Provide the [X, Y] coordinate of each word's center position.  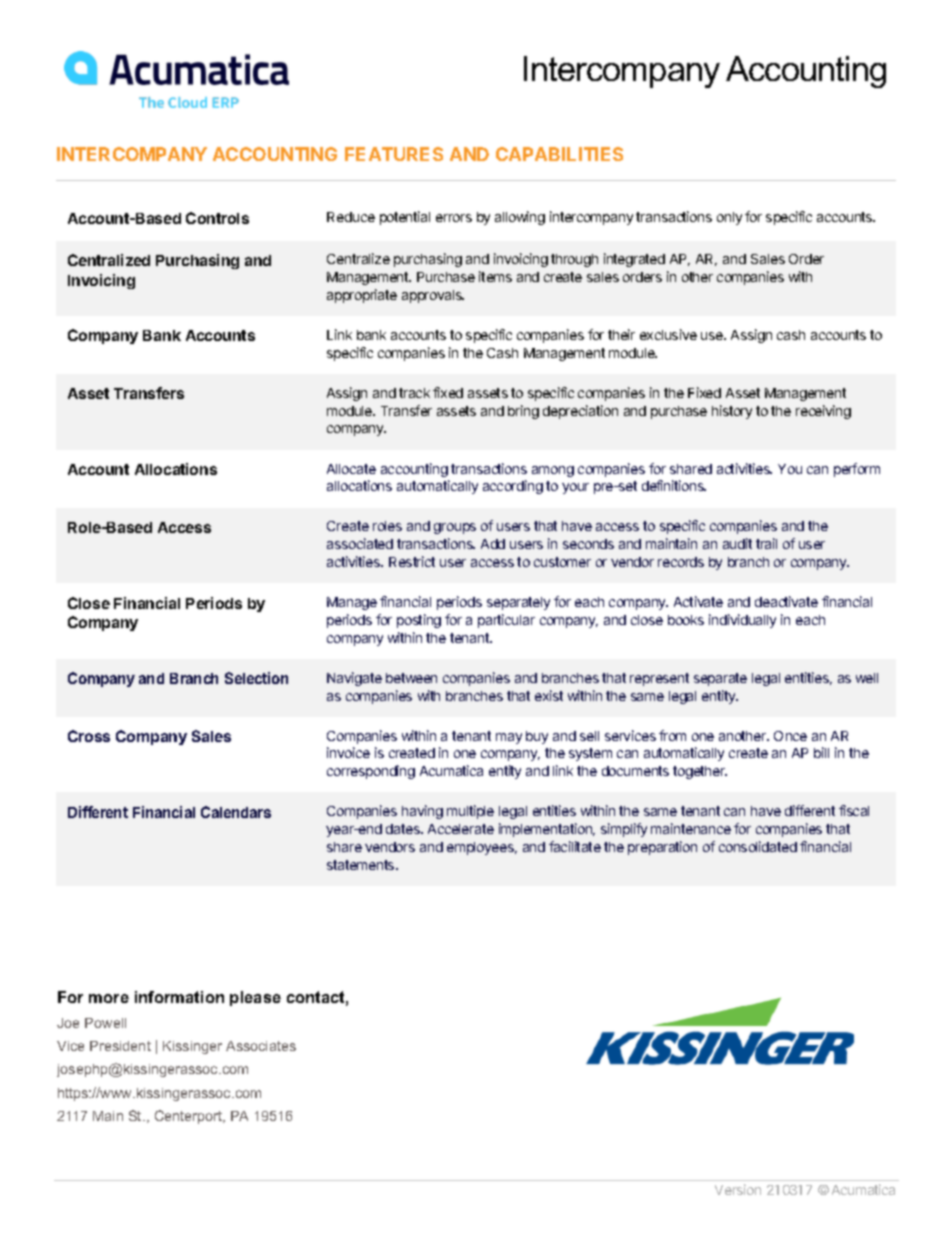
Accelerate [461, 829]
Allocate [351, 469]
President [120, 1046]
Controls [217, 218]
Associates [261, 1046]
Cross [89, 736]
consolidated [758, 846]
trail [766, 543]
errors [454, 218]
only [729, 218]
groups [455, 528]
